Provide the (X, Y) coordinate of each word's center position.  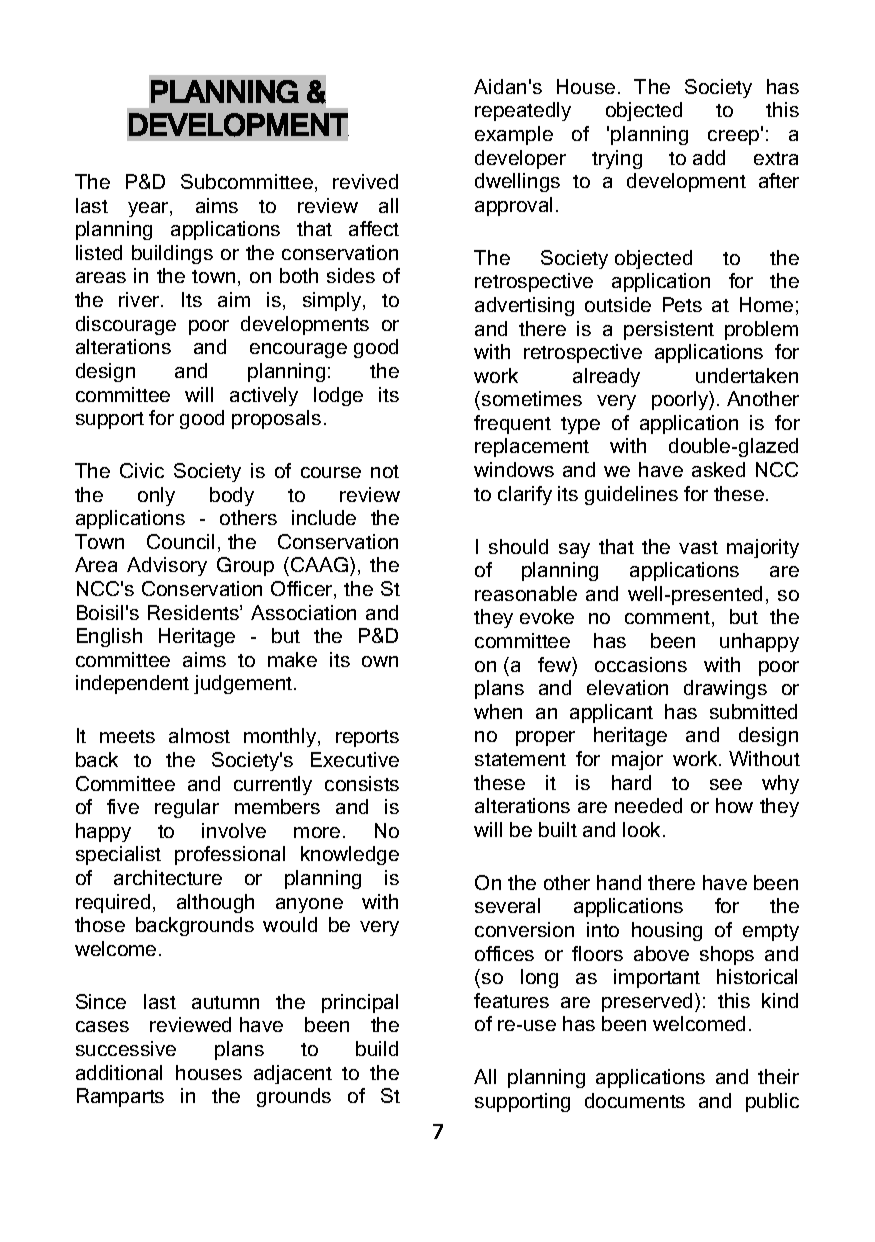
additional (119, 1072)
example (514, 135)
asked (718, 469)
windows (514, 469)
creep (735, 136)
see (726, 784)
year (149, 209)
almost (199, 735)
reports (367, 738)
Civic (142, 470)
